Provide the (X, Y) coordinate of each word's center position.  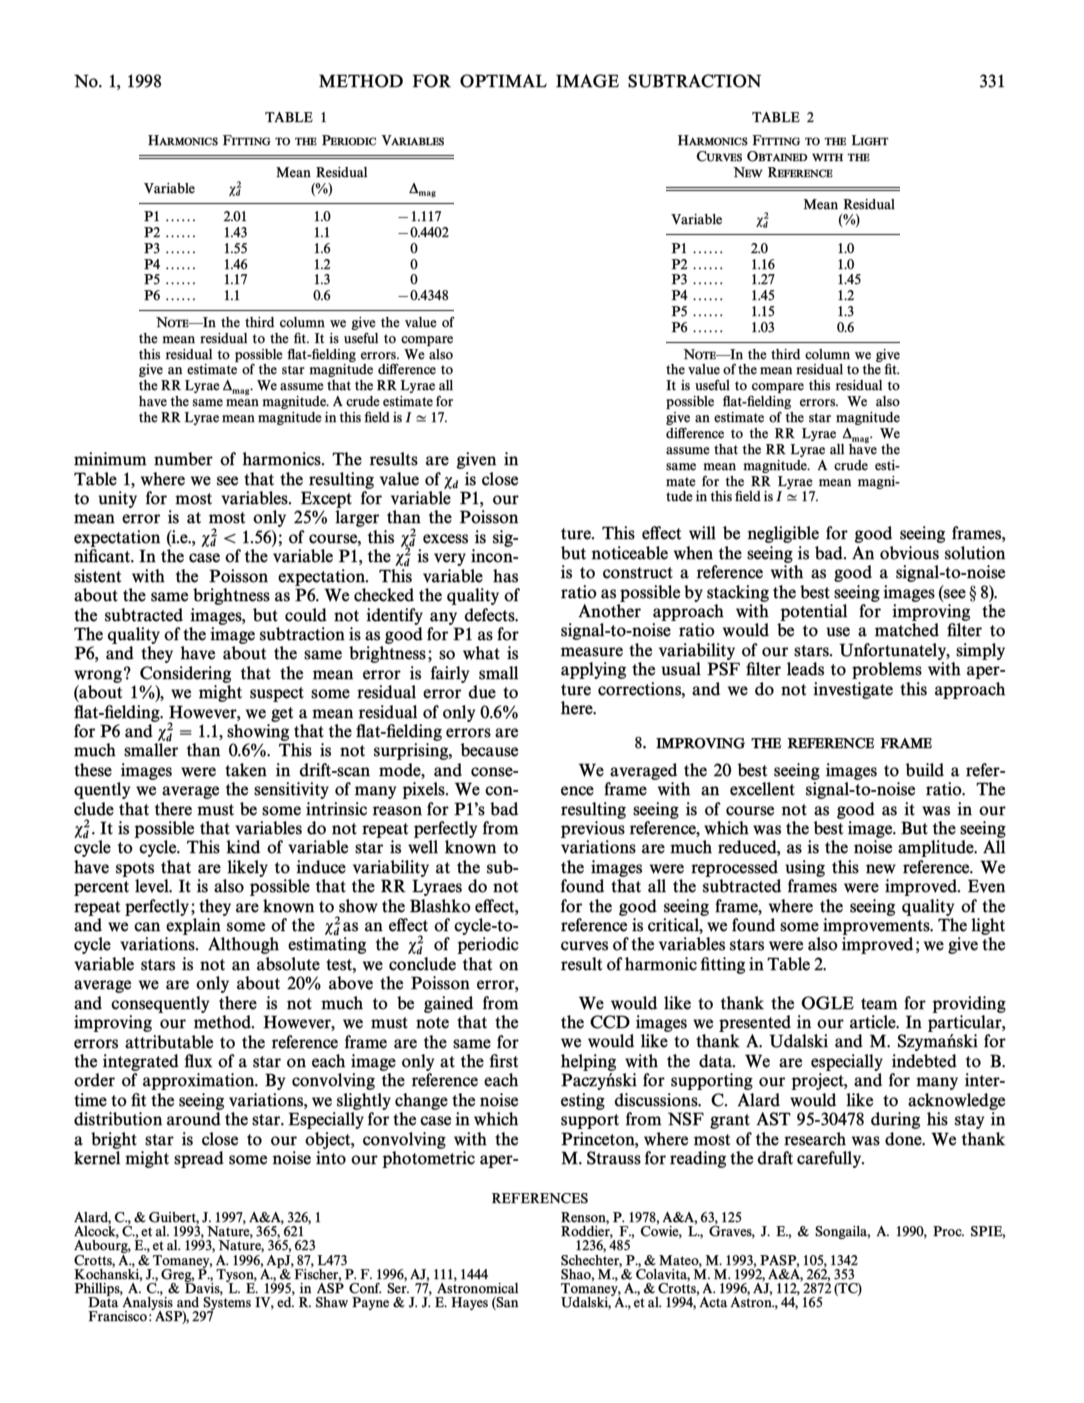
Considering (185, 674)
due (482, 692)
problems (887, 670)
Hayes (469, 1303)
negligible (783, 534)
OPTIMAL (503, 81)
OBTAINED (777, 156)
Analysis (147, 1303)
